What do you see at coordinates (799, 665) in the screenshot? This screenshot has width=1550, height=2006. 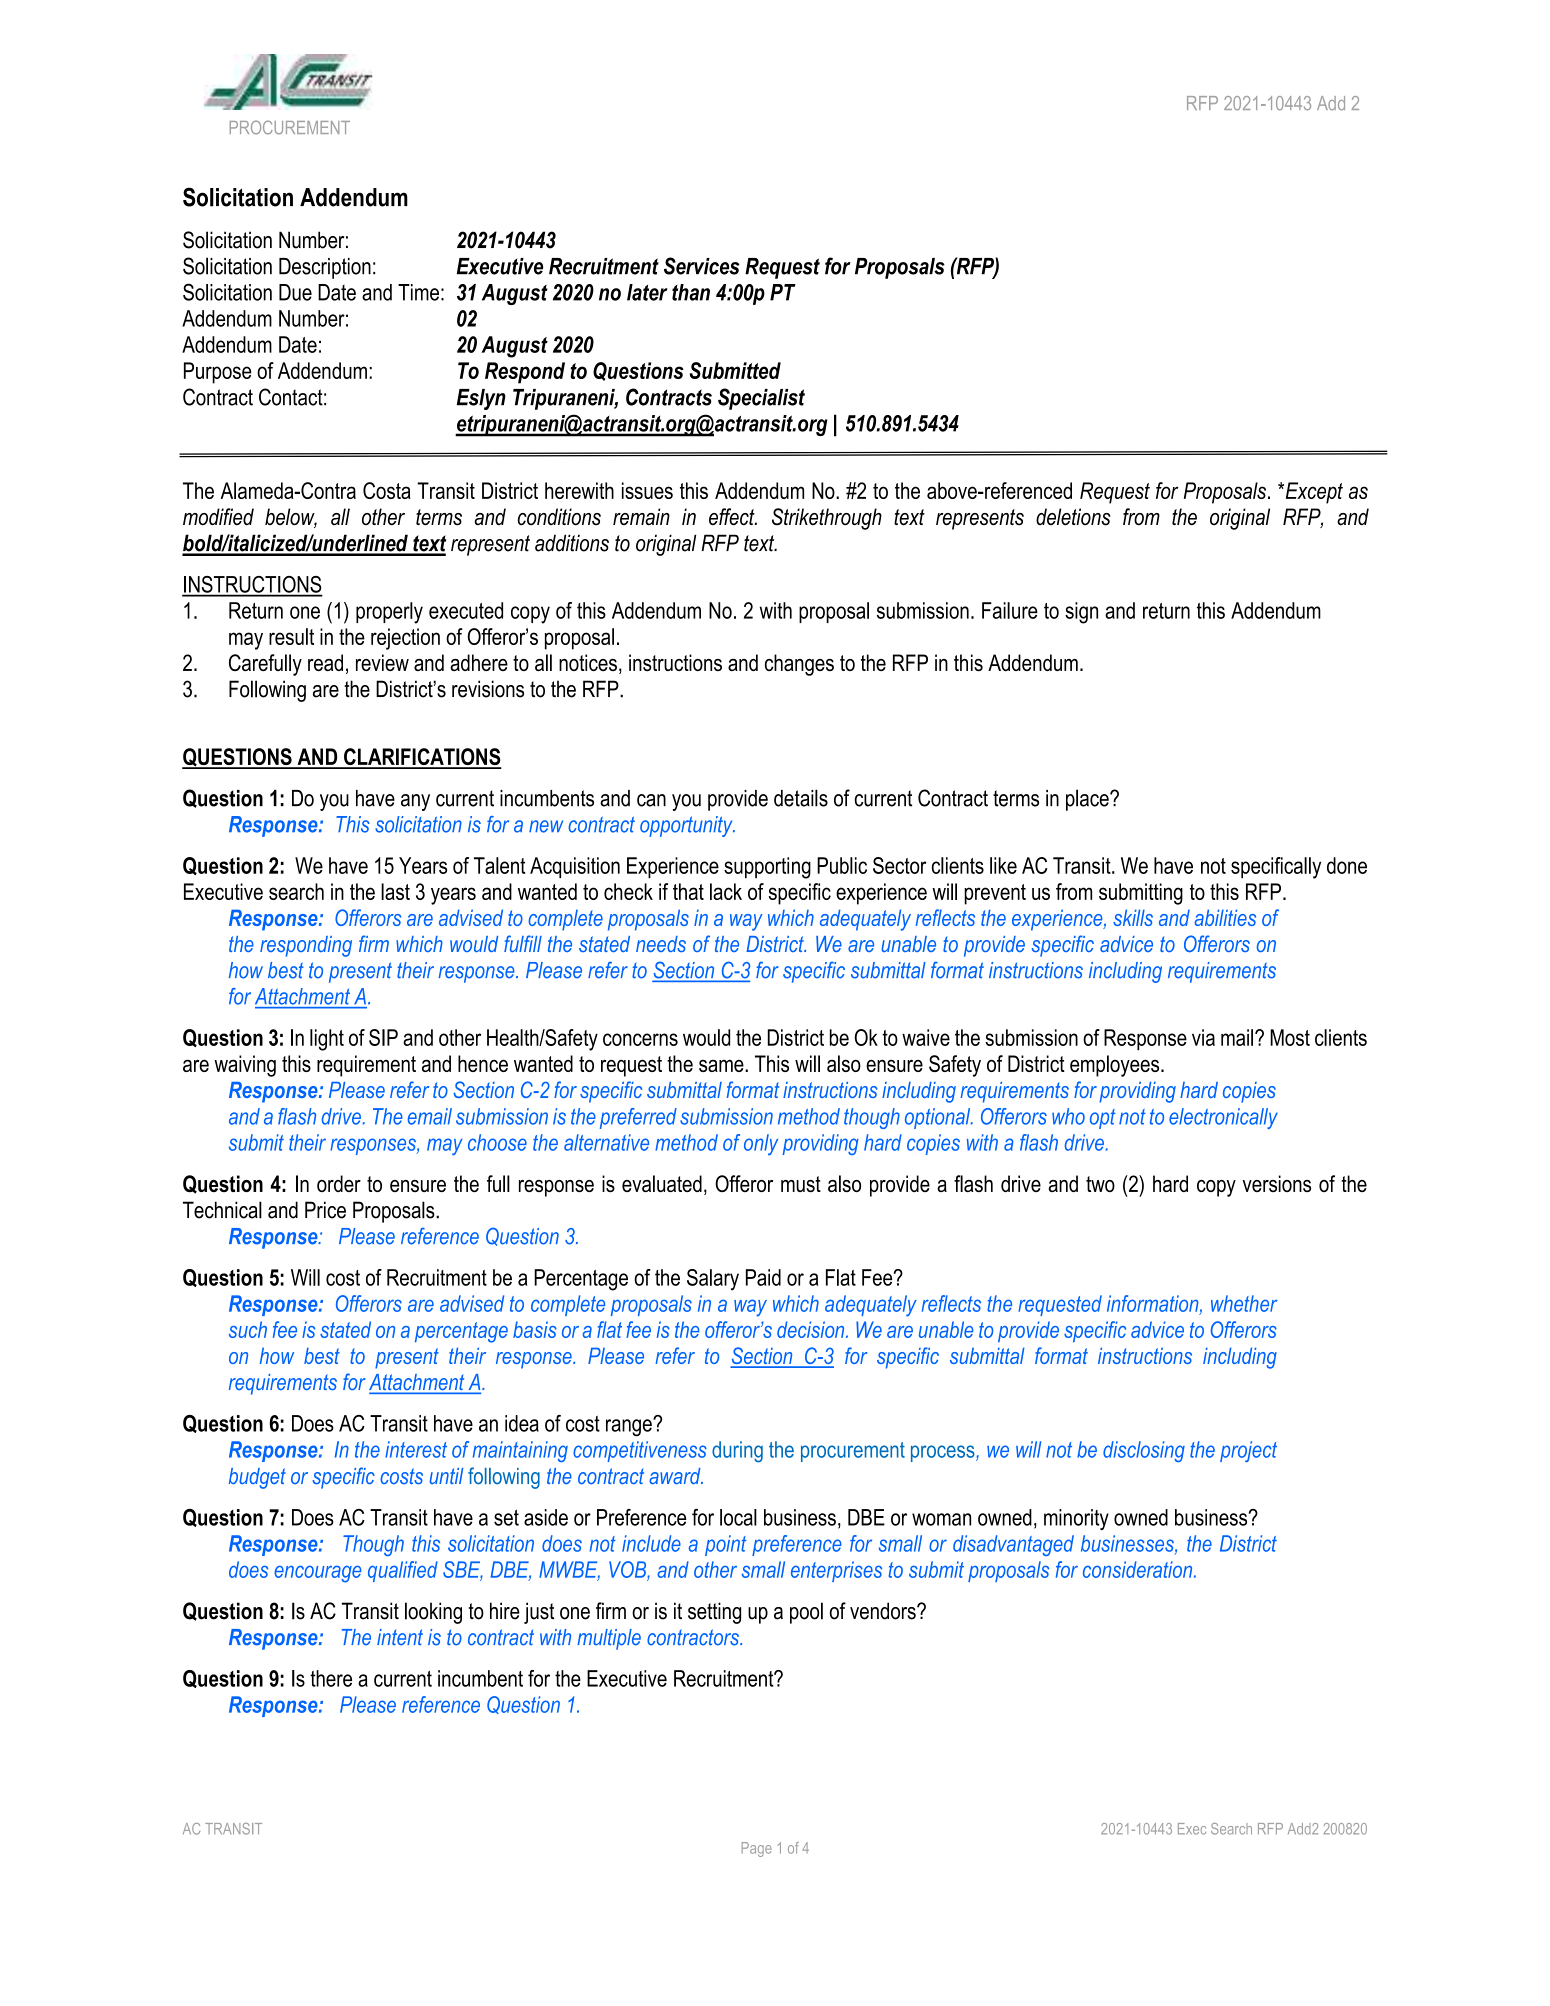 I see `changes` at bounding box center [799, 665].
